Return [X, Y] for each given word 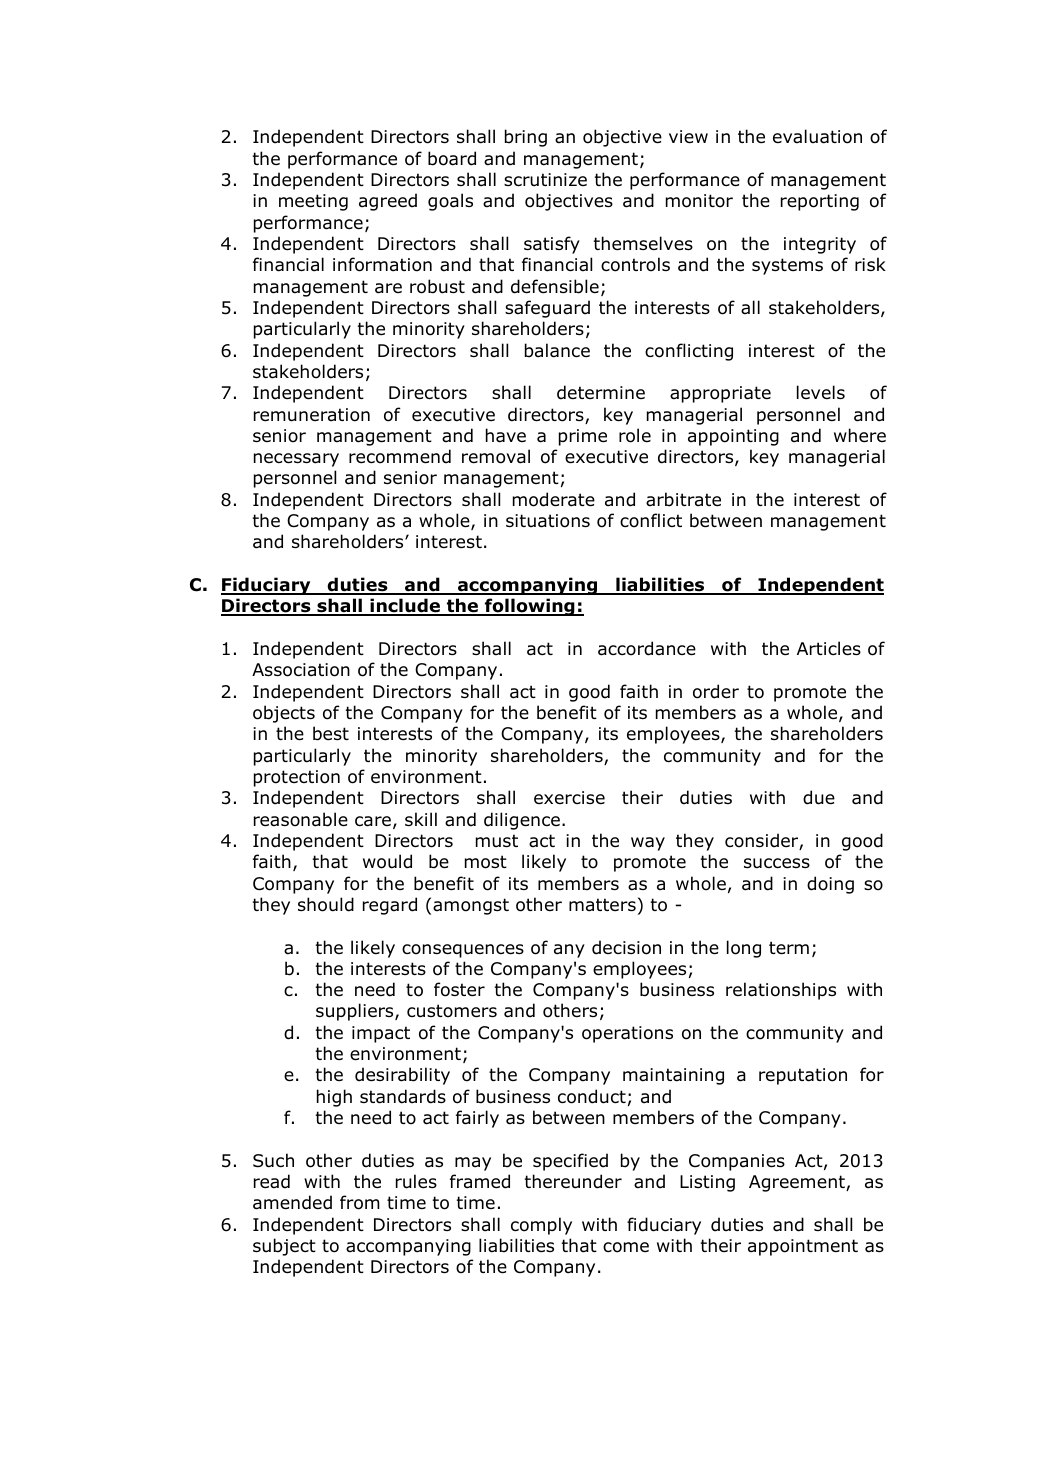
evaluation [817, 136]
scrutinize [545, 179]
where [860, 435]
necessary [296, 460]
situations [548, 521]
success [777, 863]
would [387, 861]
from [360, 1202]
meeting [313, 202]
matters [602, 905]
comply [541, 1226]
